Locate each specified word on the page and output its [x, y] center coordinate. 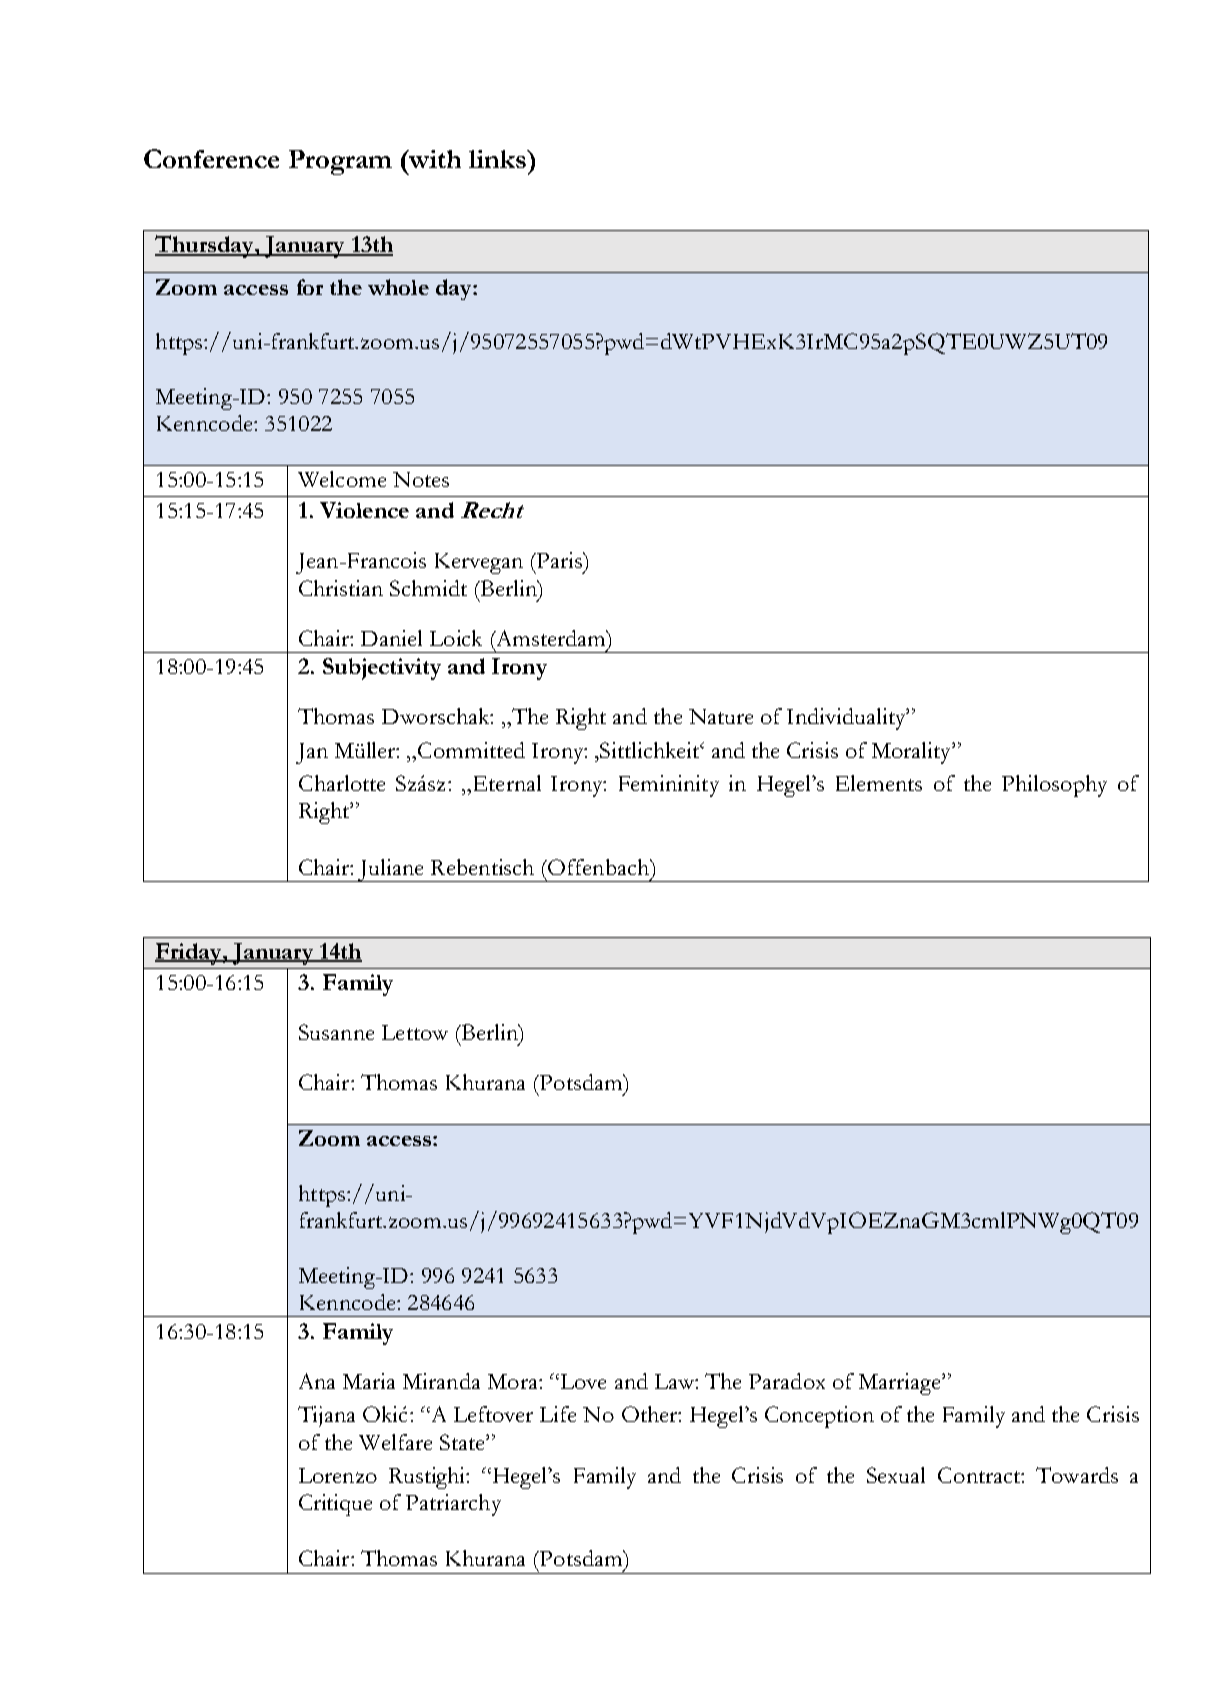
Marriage [901, 1384]
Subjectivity [382, 669]
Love [581, 1381]
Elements [879, 783]
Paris [560, 560]
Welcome [342, 479]
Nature [721, 716]
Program [340, 162]
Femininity [669, 786]
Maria [369, 1381]
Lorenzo [338, 1475]
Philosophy [1054, 786]
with [433, 159]
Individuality [847, 719]
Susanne [336, 1032]
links [498, 159]
